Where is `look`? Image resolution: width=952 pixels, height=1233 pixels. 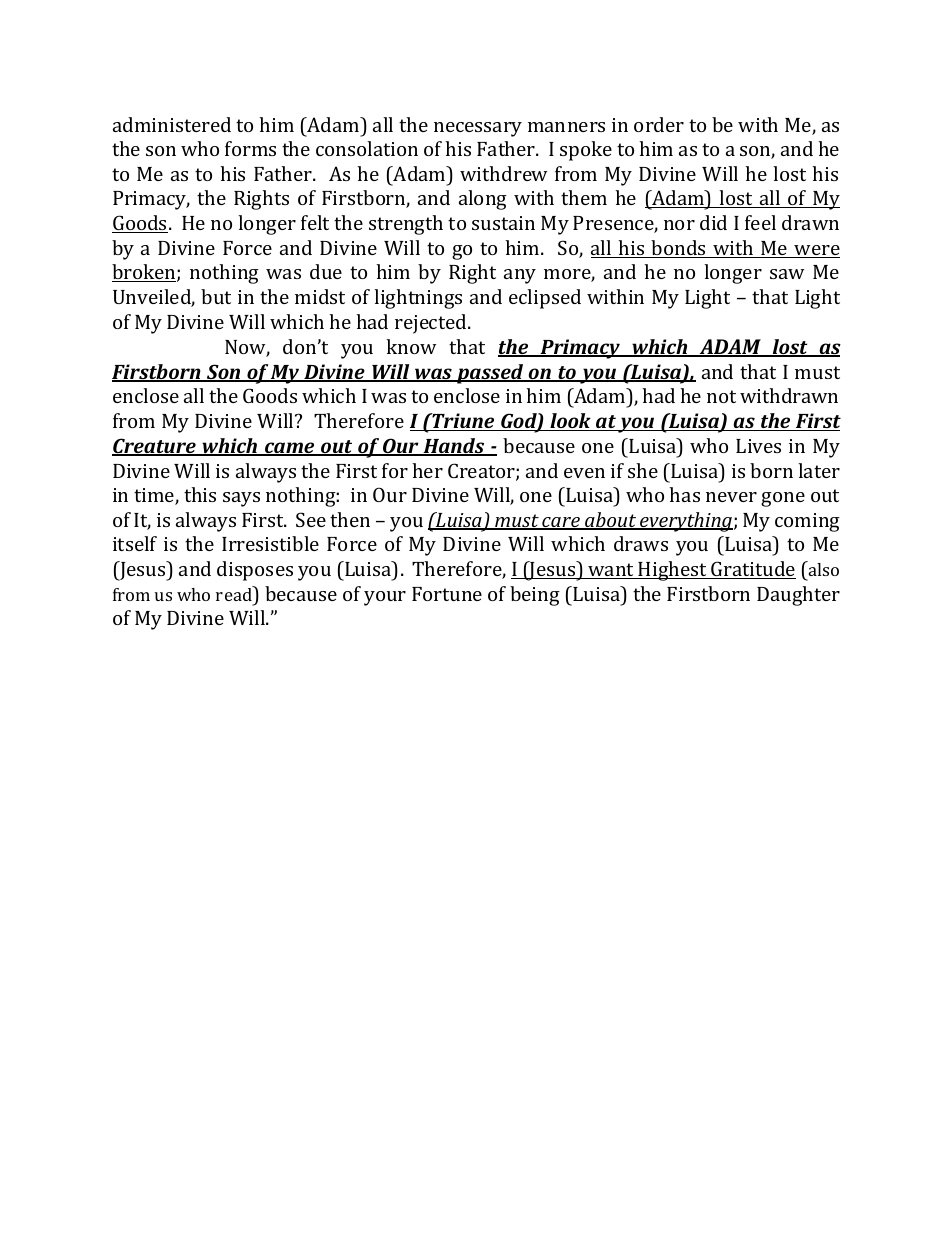
look is located at coordinates (570, 422).
